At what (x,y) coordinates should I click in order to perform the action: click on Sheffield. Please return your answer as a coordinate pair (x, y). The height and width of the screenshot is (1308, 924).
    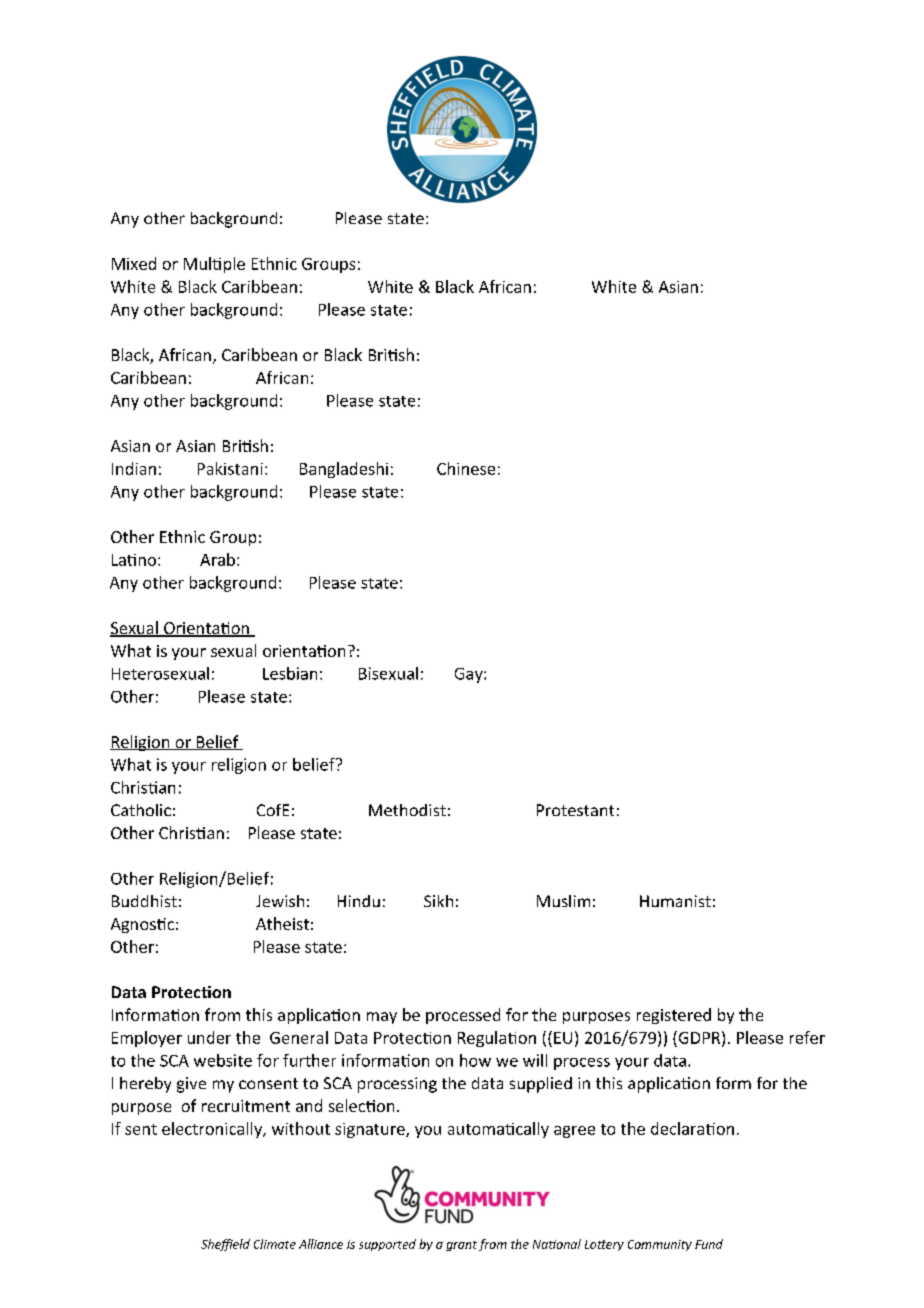
    Looking at the image, I should click on (225, 1245).
